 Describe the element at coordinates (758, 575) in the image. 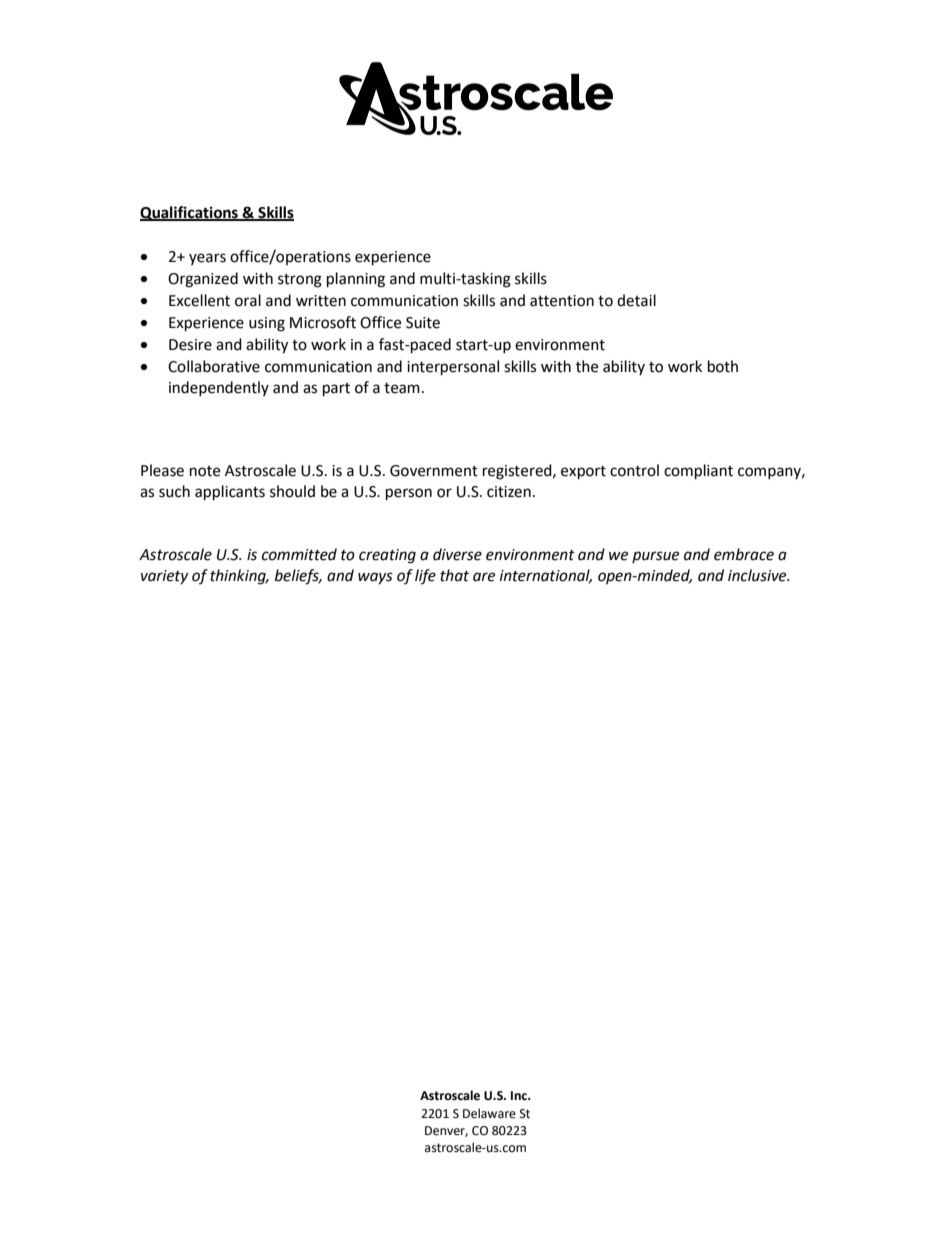

I see `inclusive` at that location.
